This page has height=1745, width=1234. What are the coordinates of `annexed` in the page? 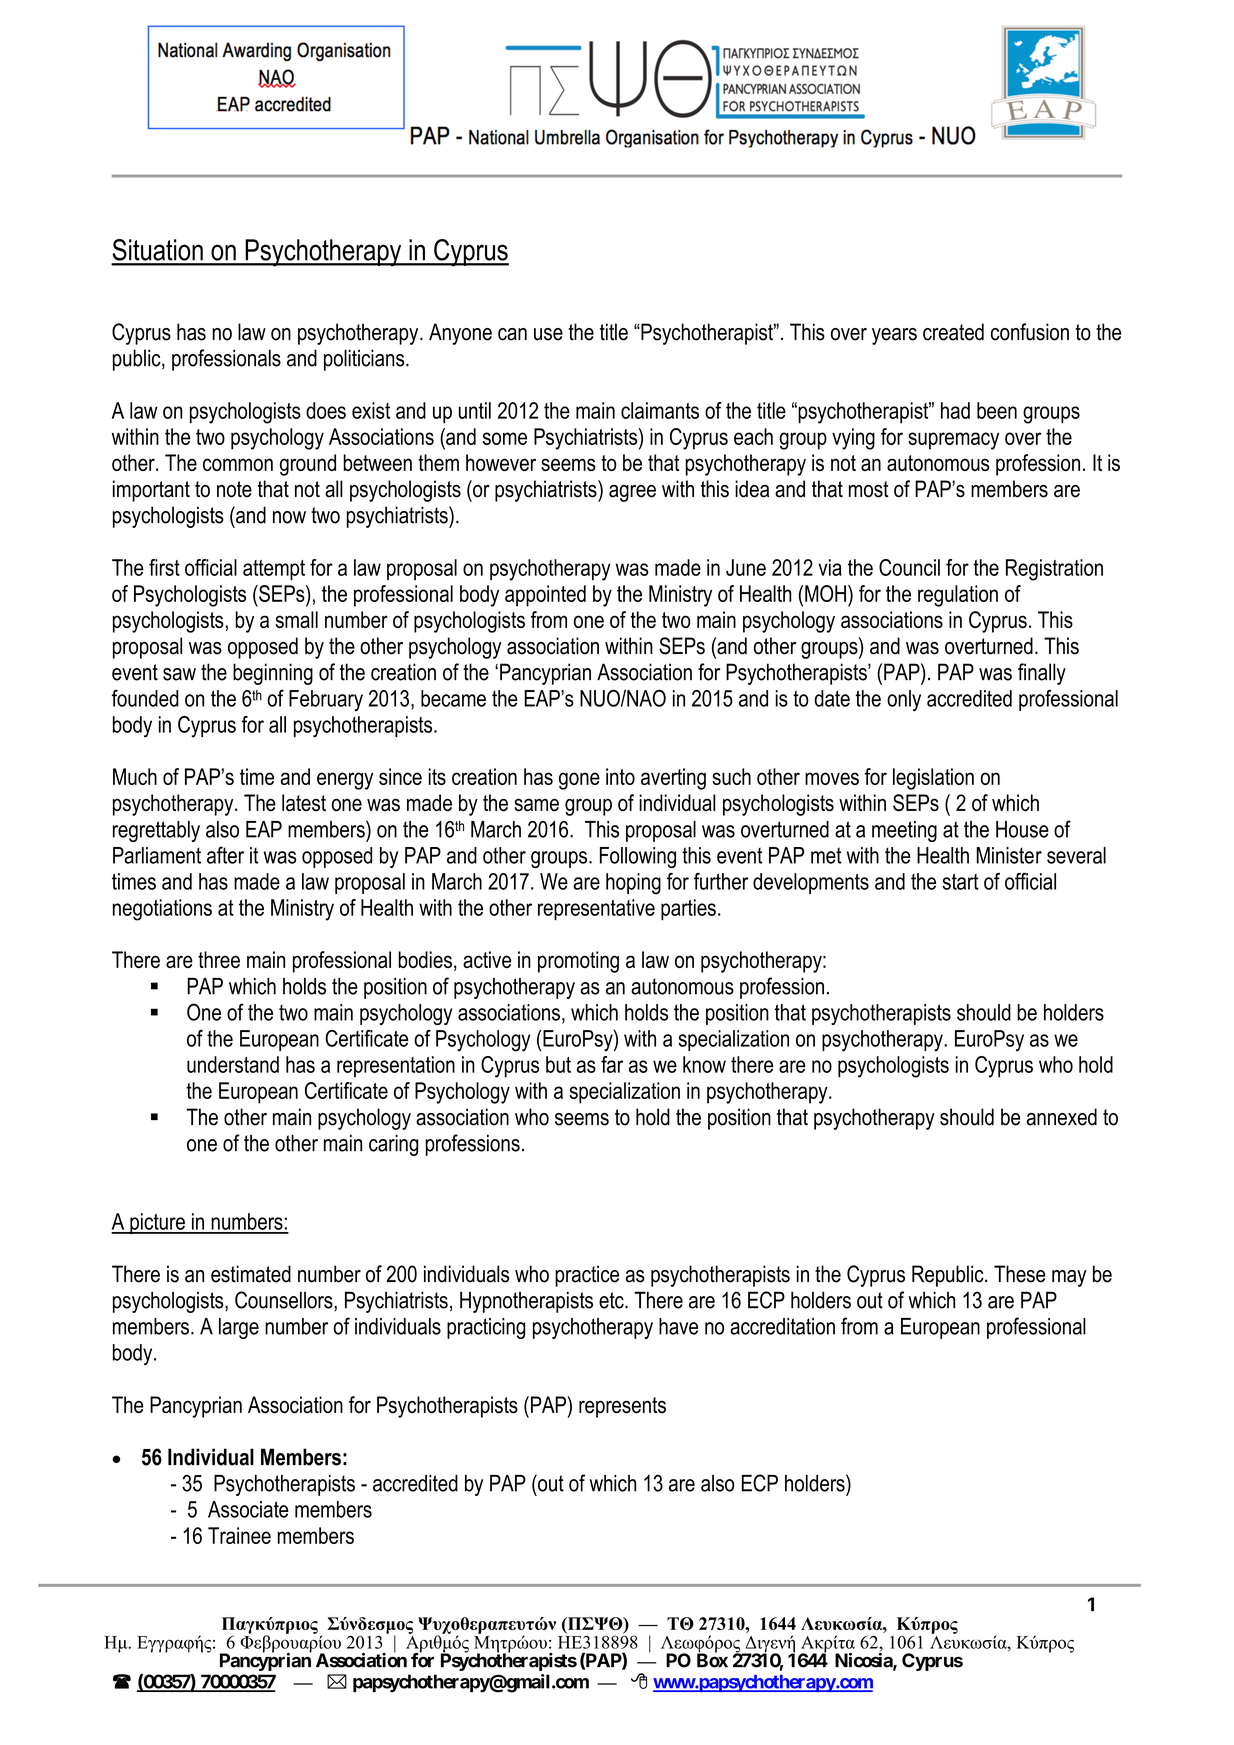 It's located at (1062, 1117).
